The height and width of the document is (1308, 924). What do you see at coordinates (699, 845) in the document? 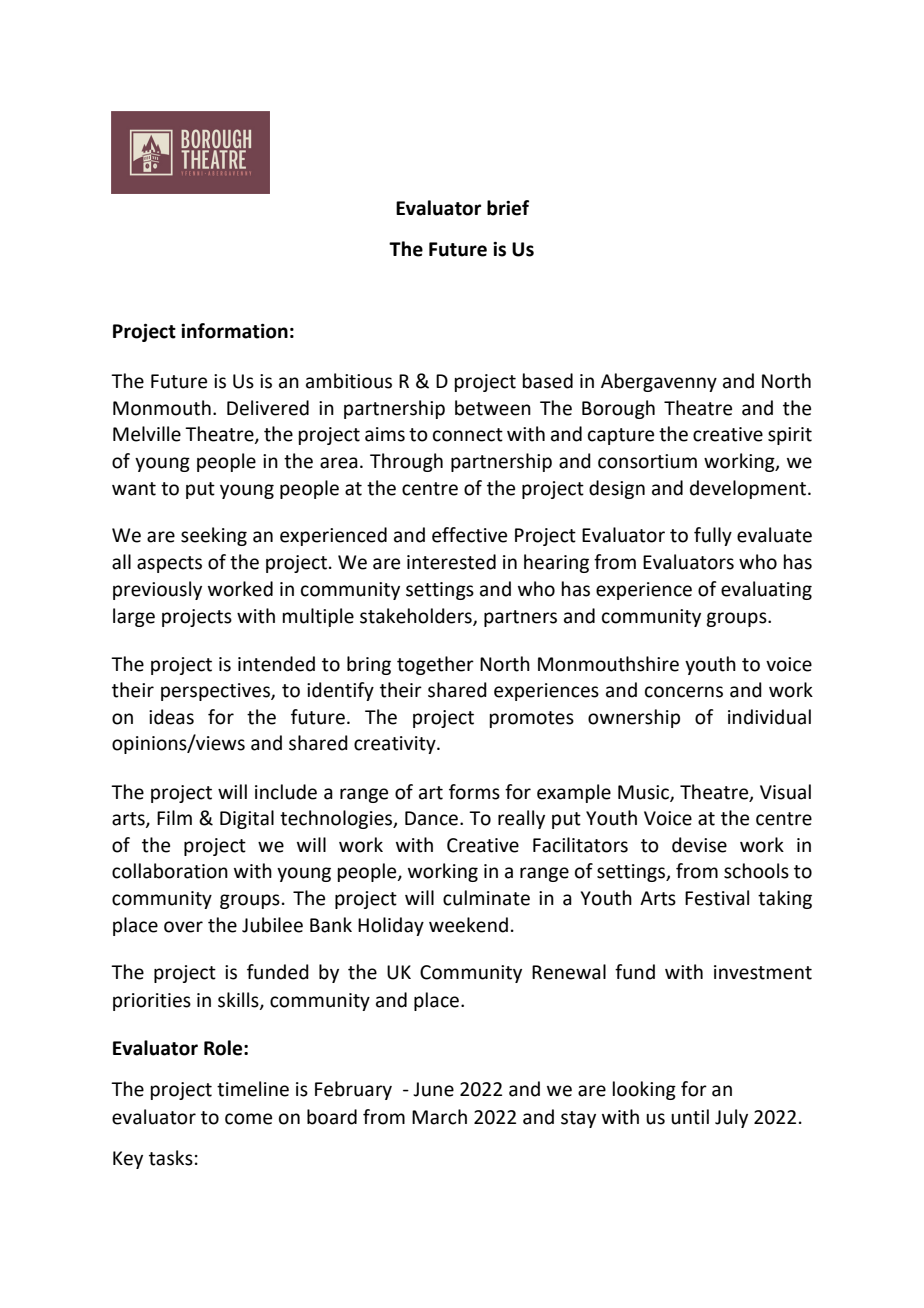
I see `devise` at bounding box center [699, 845].
